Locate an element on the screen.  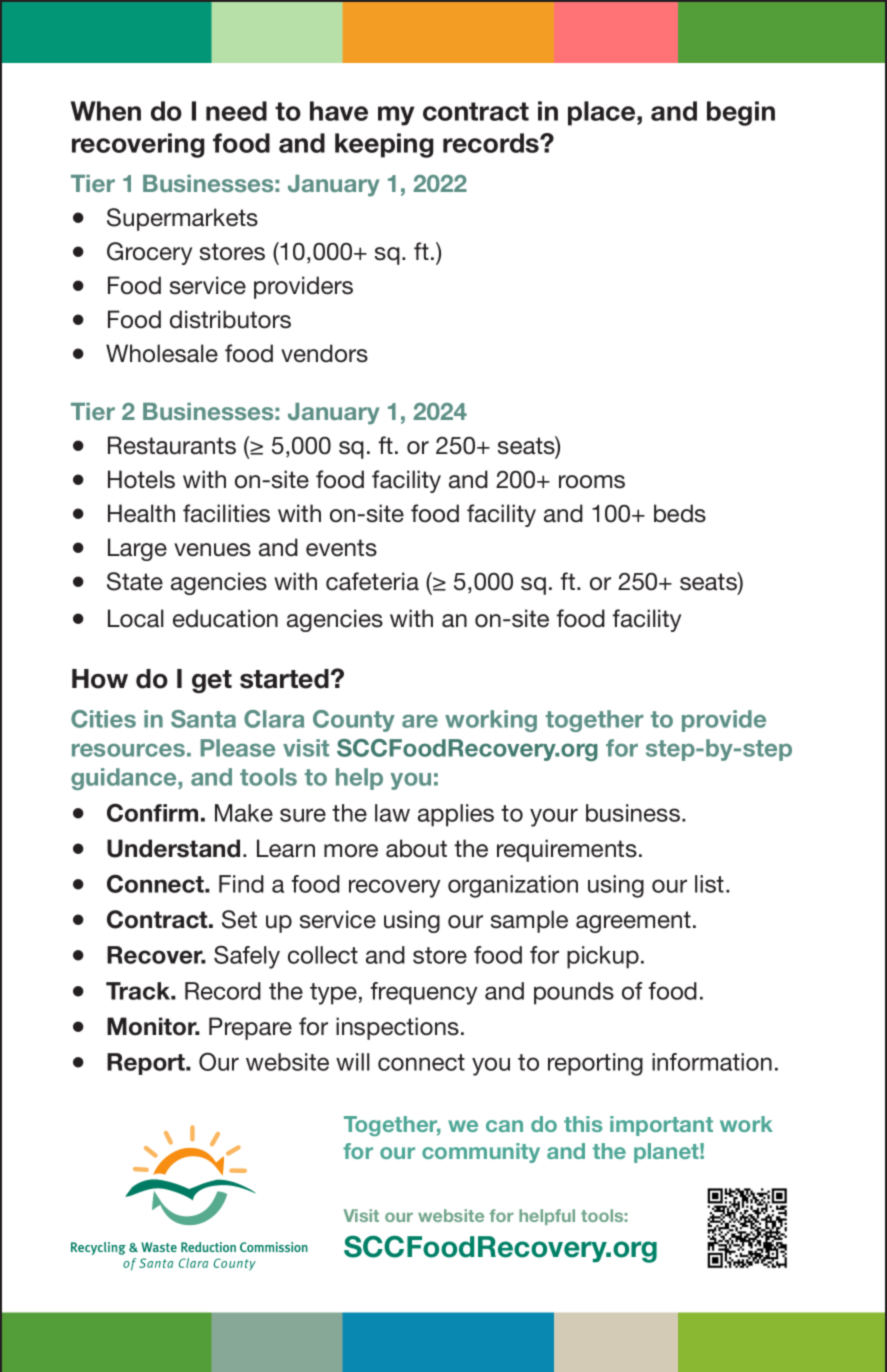
important is located at coordinates (661, 1126).
